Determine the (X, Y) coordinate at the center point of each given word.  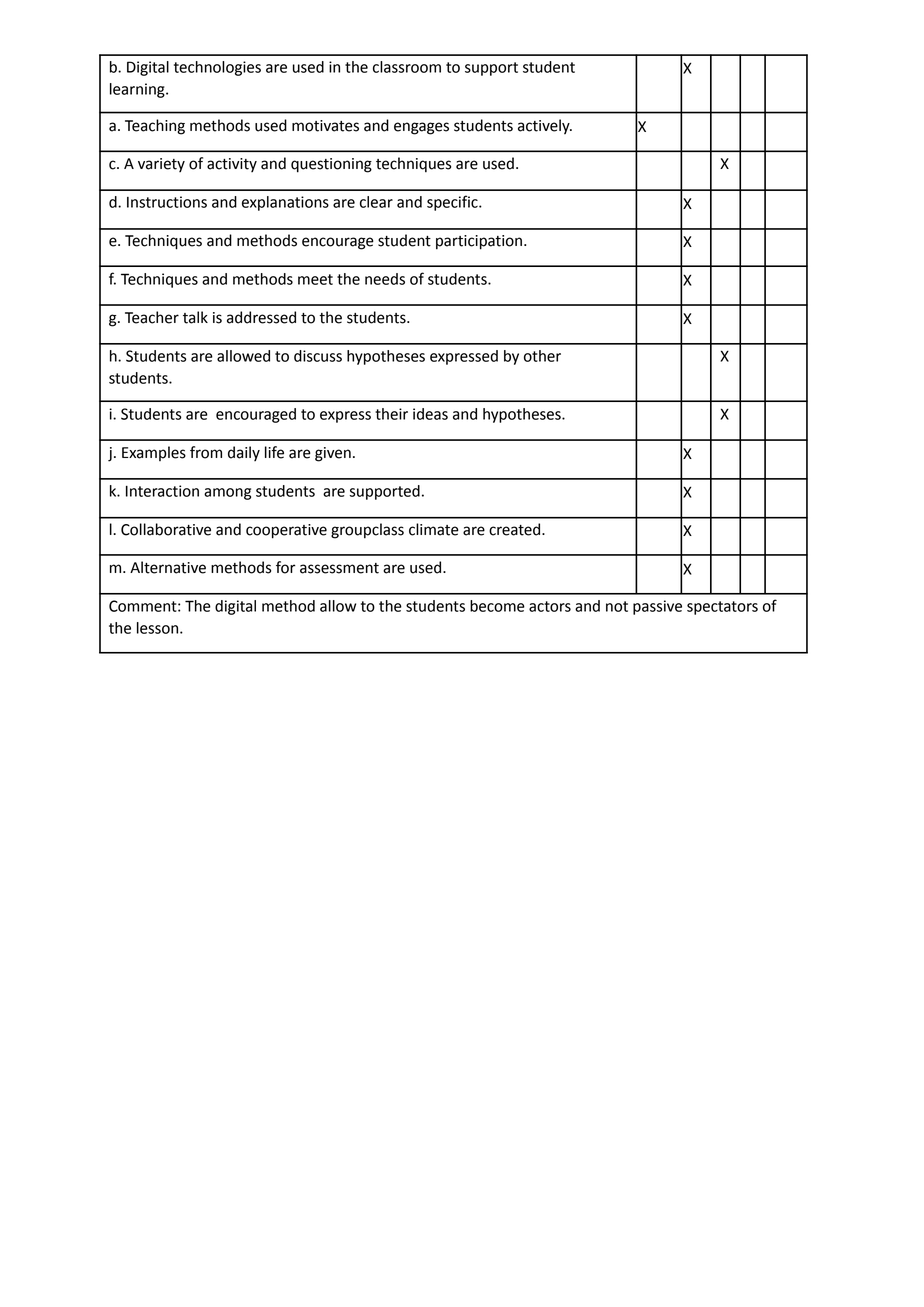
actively (545, 127)
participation (479, 242)
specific (453, 203)
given (333, 454)
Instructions (167, 202)
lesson (159, 628)
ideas (430, 414)
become (497, 606)
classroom (407, 67)
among (227, 494)
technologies (217, 68)
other (542, 356)
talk (195, 317)
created (516, 529)
